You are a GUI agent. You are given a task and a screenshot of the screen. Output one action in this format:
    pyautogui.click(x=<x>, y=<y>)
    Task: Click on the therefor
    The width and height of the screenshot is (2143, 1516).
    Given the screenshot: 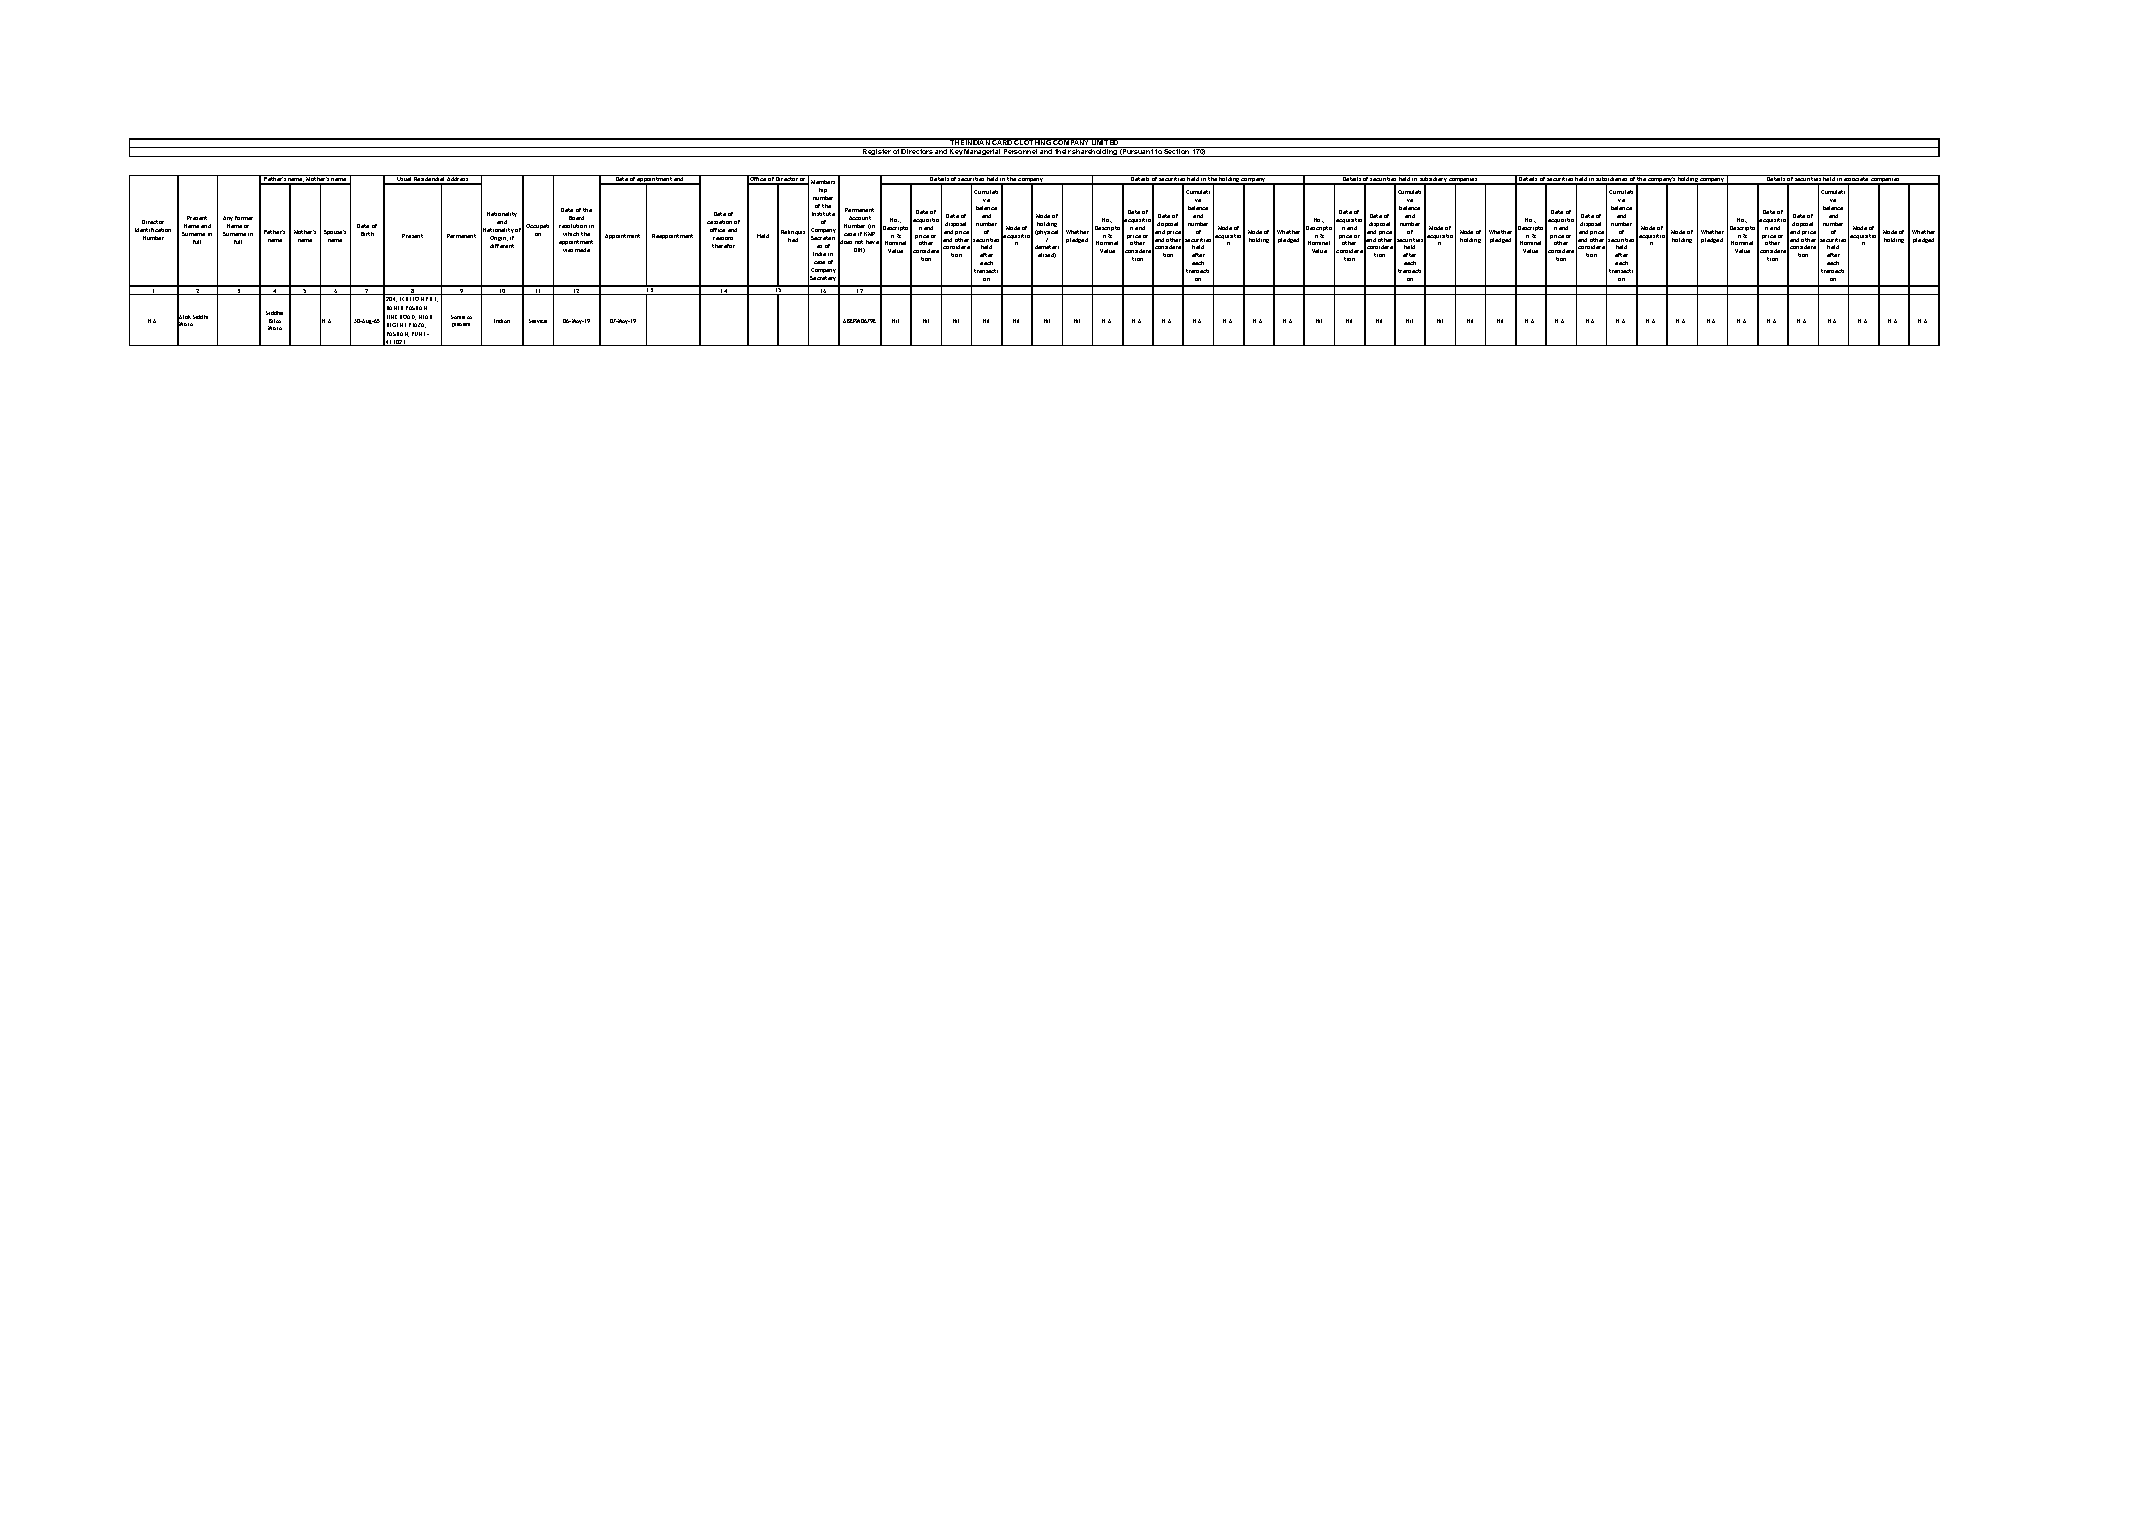 What is the action you would take?
    pyautogui.click(x=723, y=246)
